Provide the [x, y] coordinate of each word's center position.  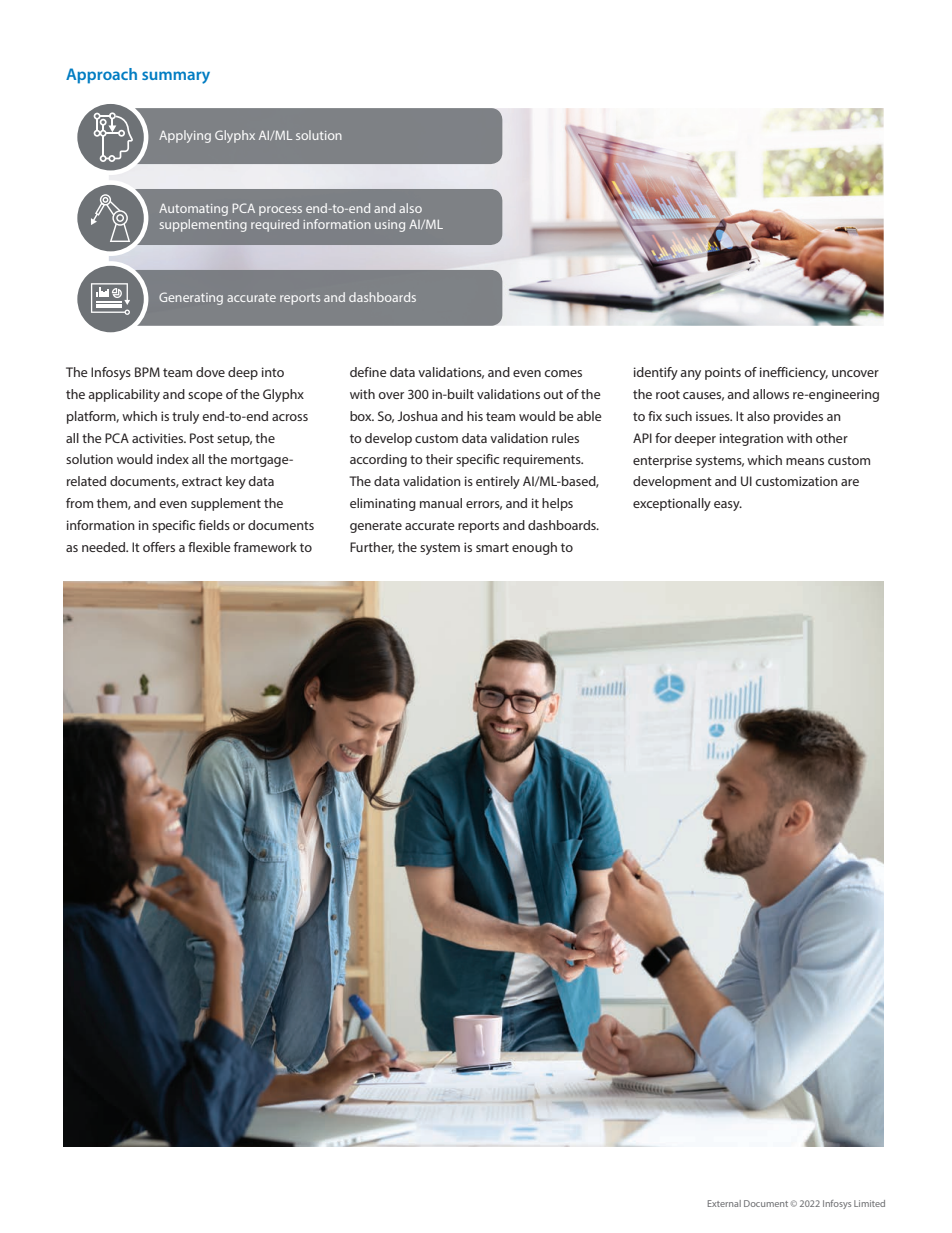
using [390, 226]
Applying [185, 136]
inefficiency [794, 373]
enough [534, 548]
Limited [869, 1203]
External [724, 1203]
